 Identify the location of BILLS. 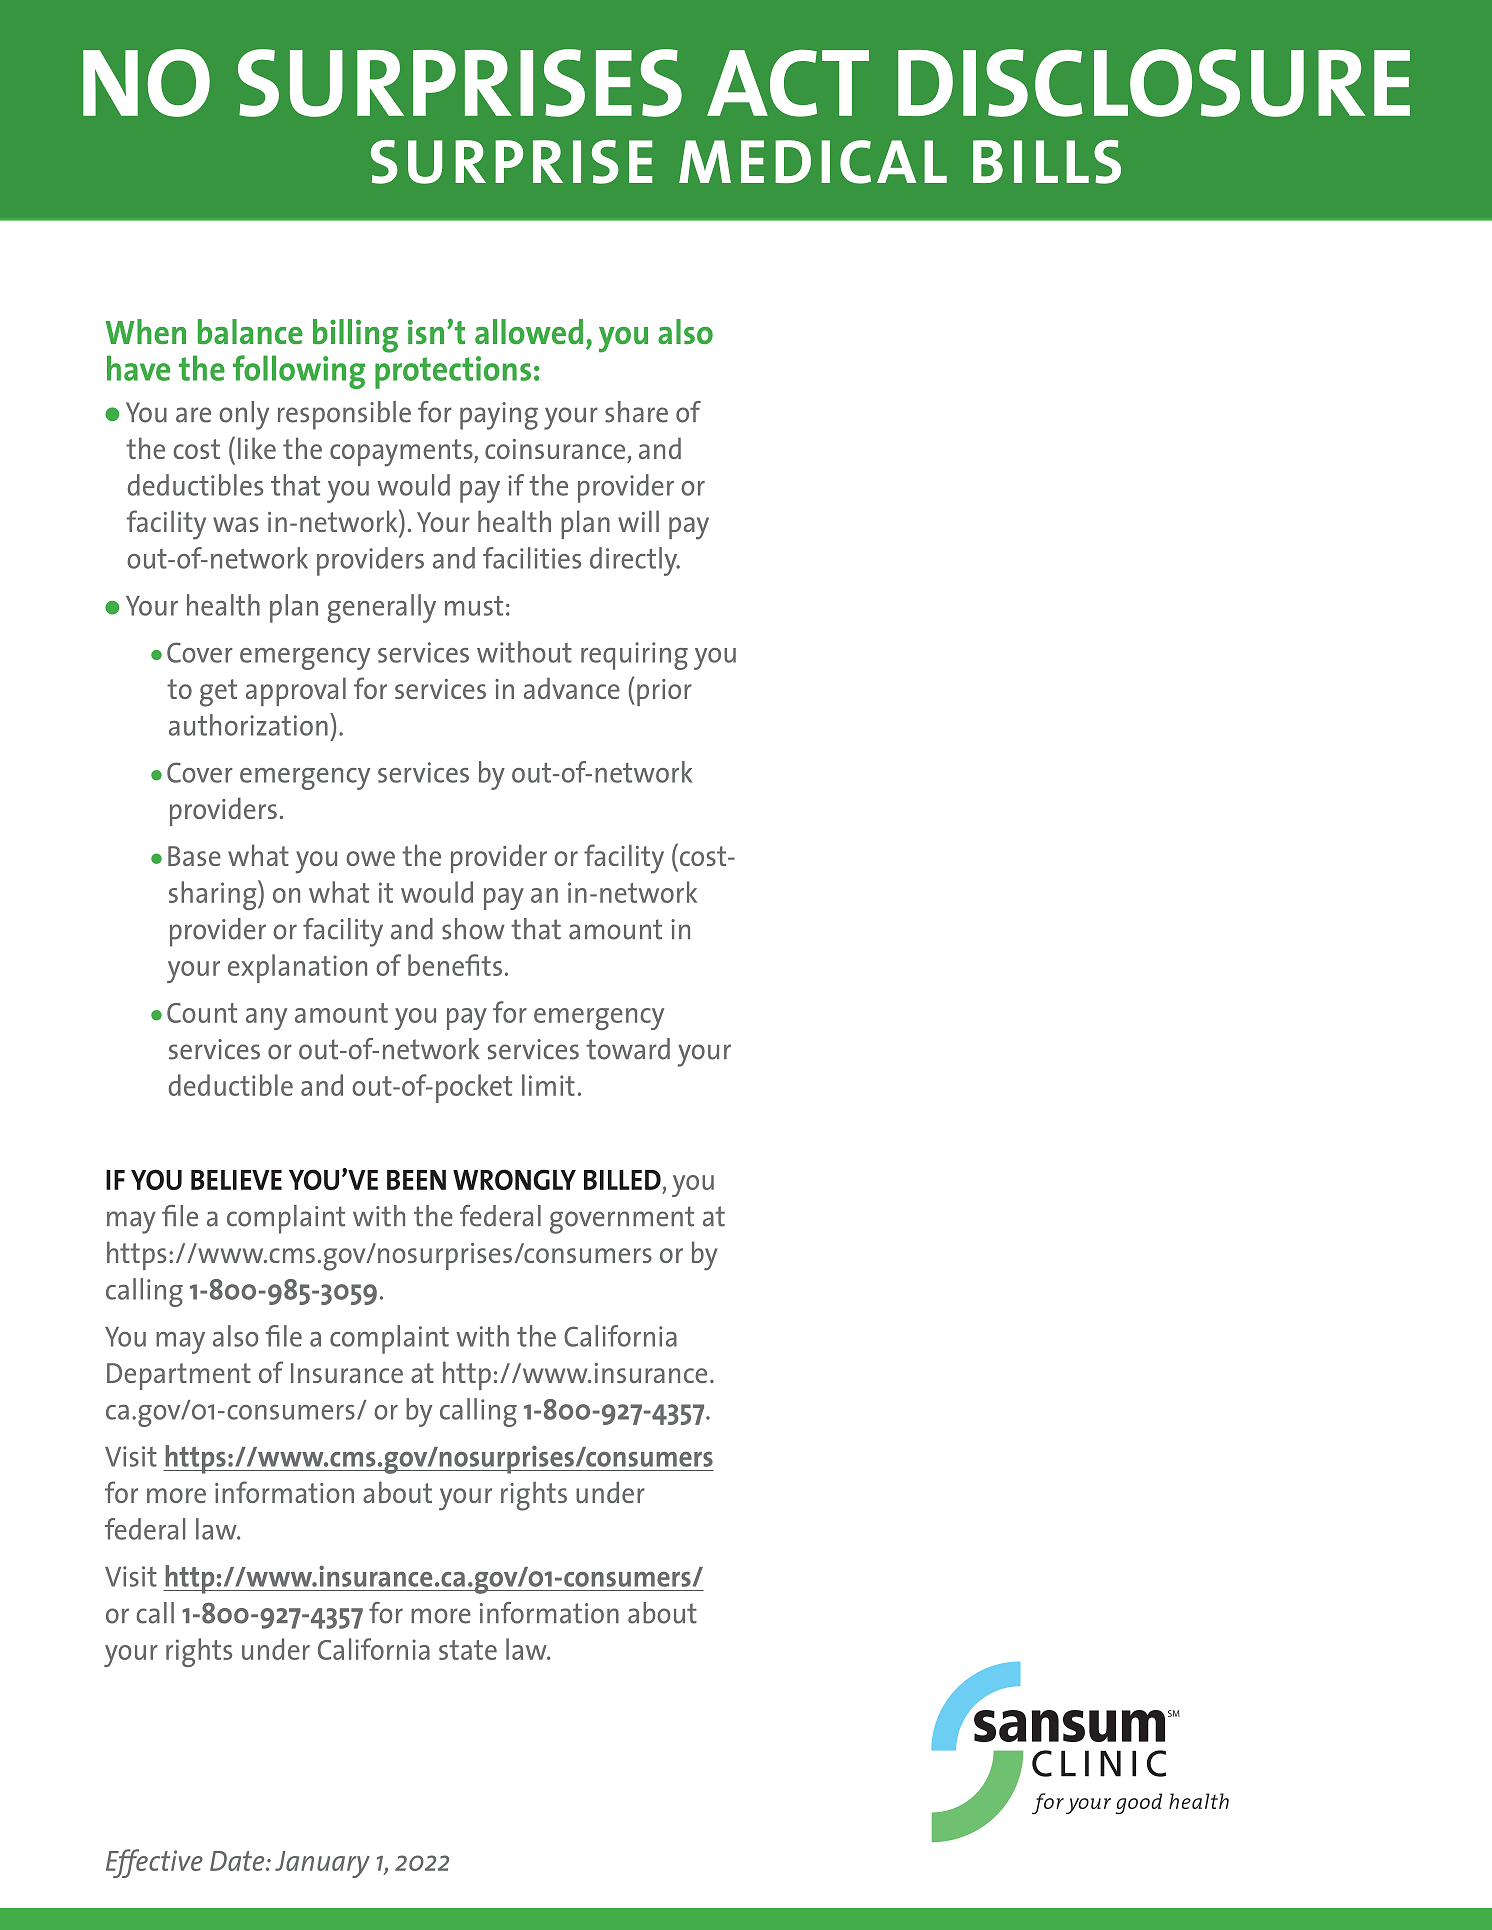
(1047, 162).
